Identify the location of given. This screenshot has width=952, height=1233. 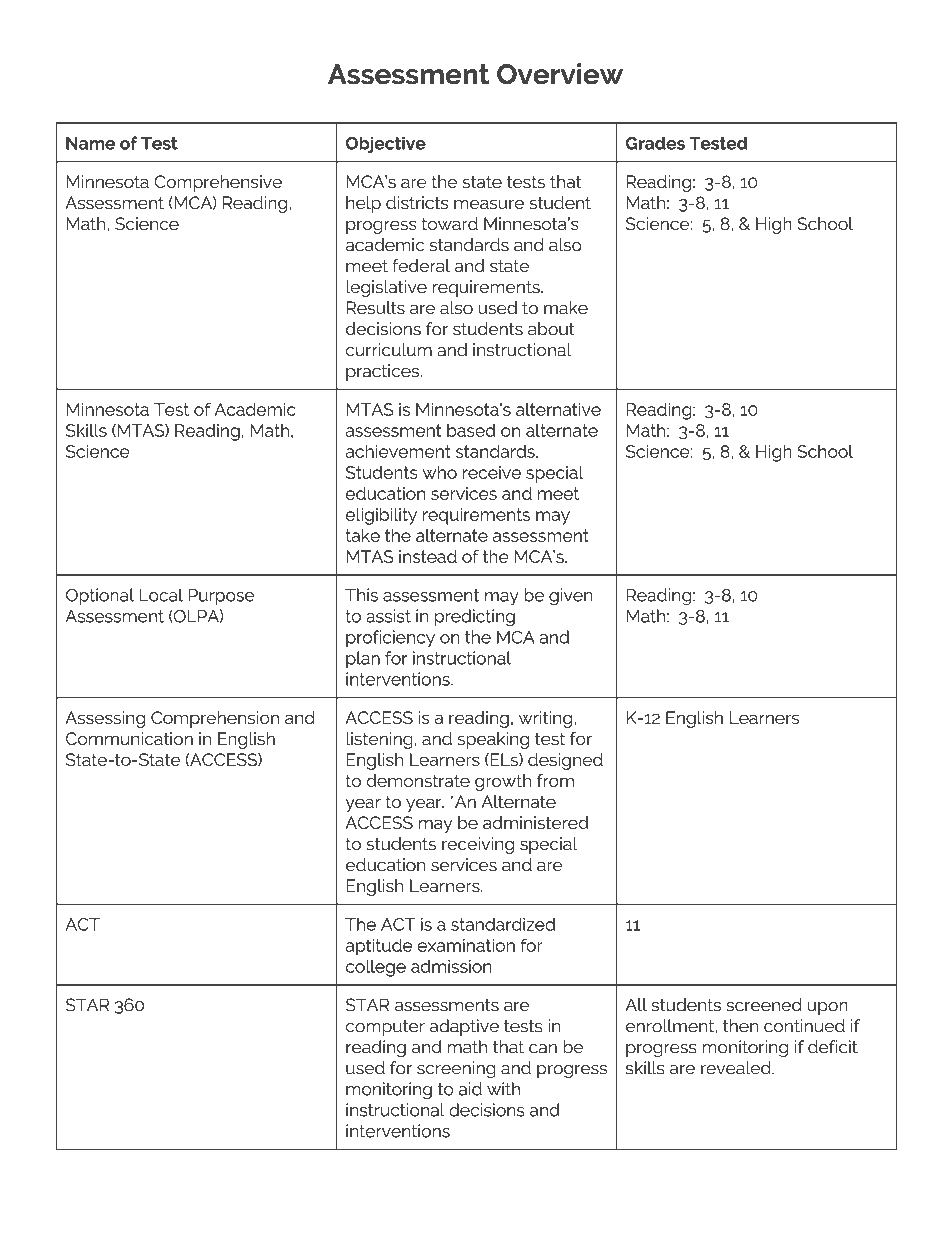
(570, 597).
